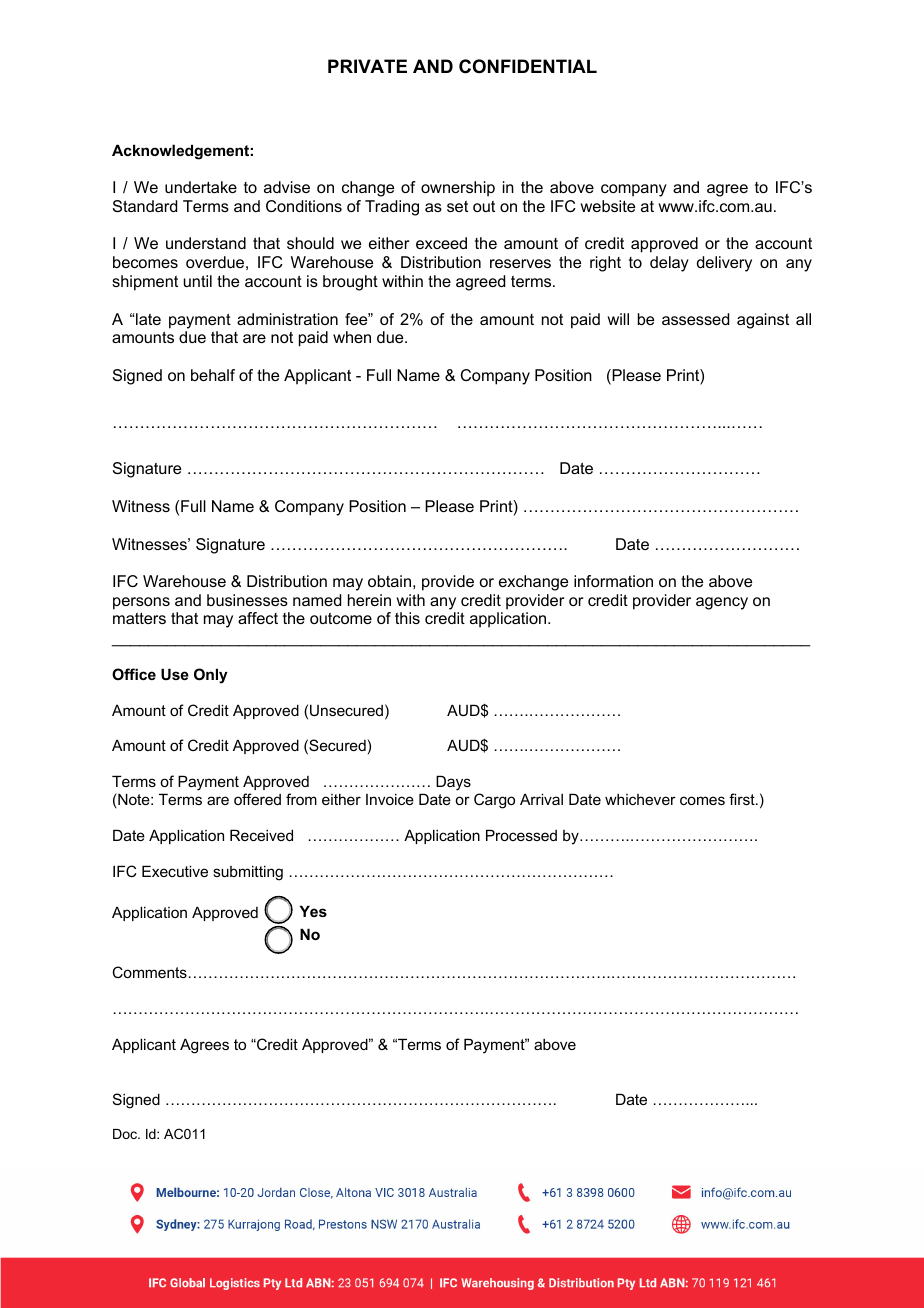  Describe the element at coordinates (695, 319) in the page. I see `assessed` at that location.
